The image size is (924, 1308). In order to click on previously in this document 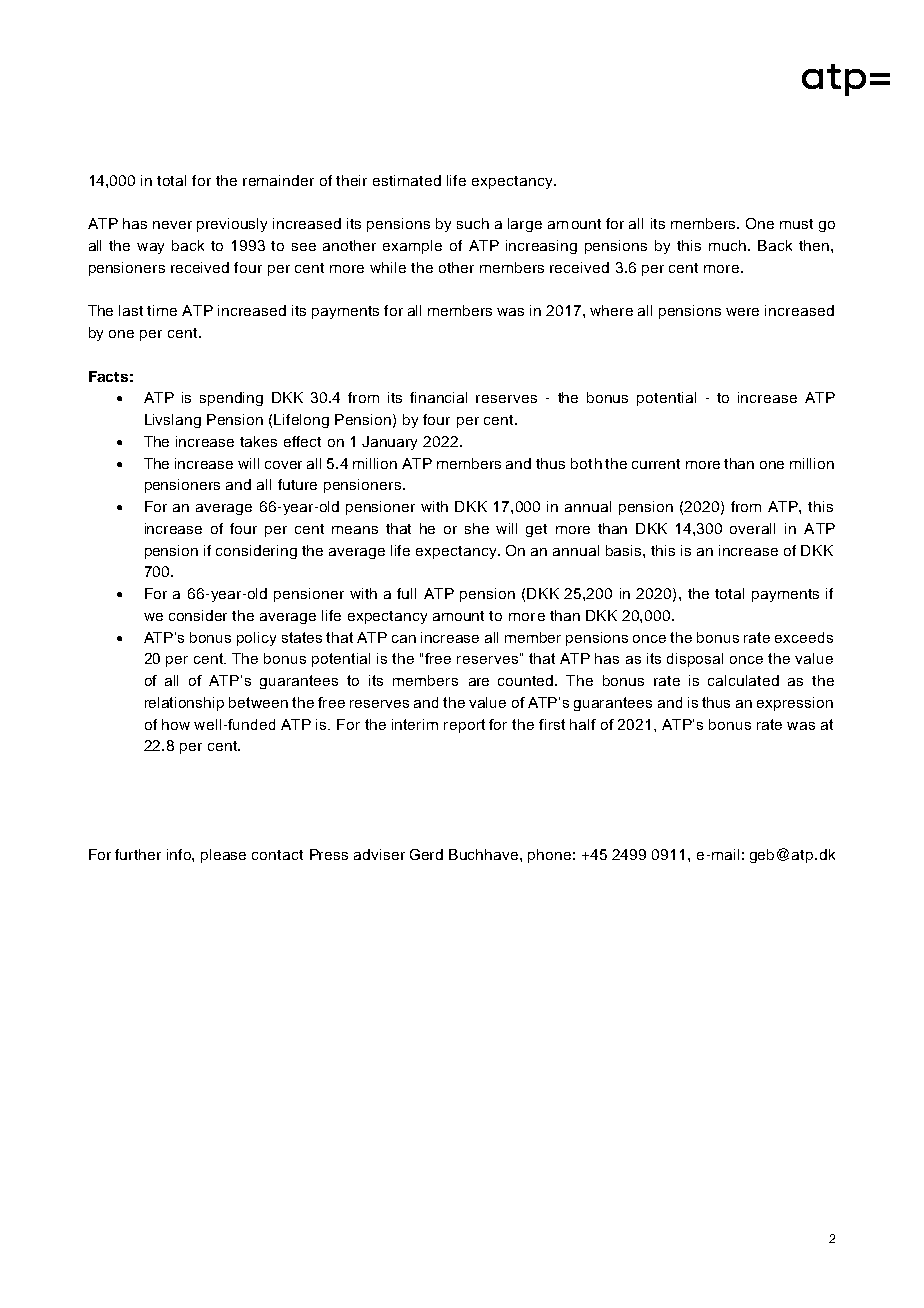, I will do `click(232, 225)`.
